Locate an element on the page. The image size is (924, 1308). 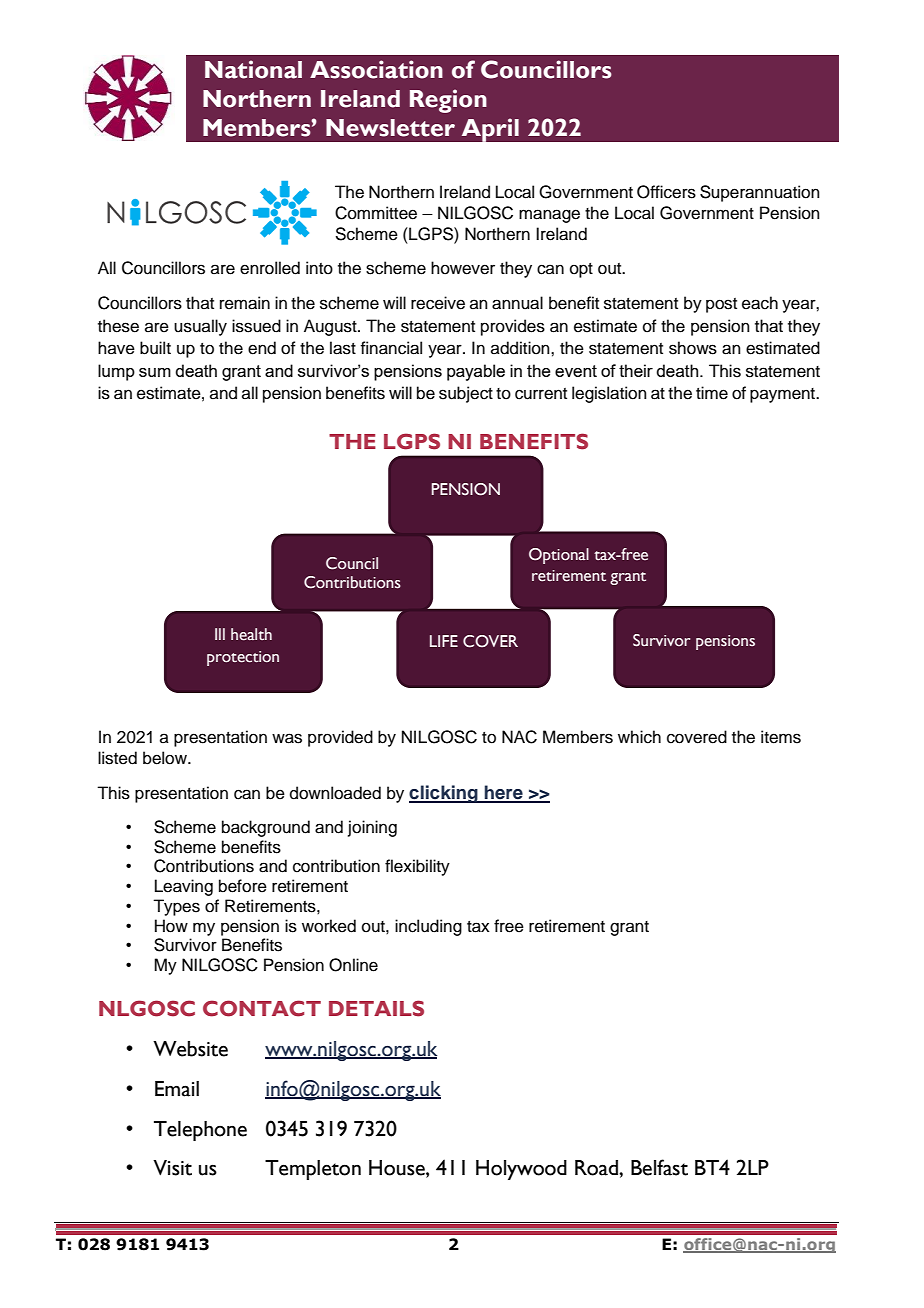
items is located at coordinates (781, 737).
